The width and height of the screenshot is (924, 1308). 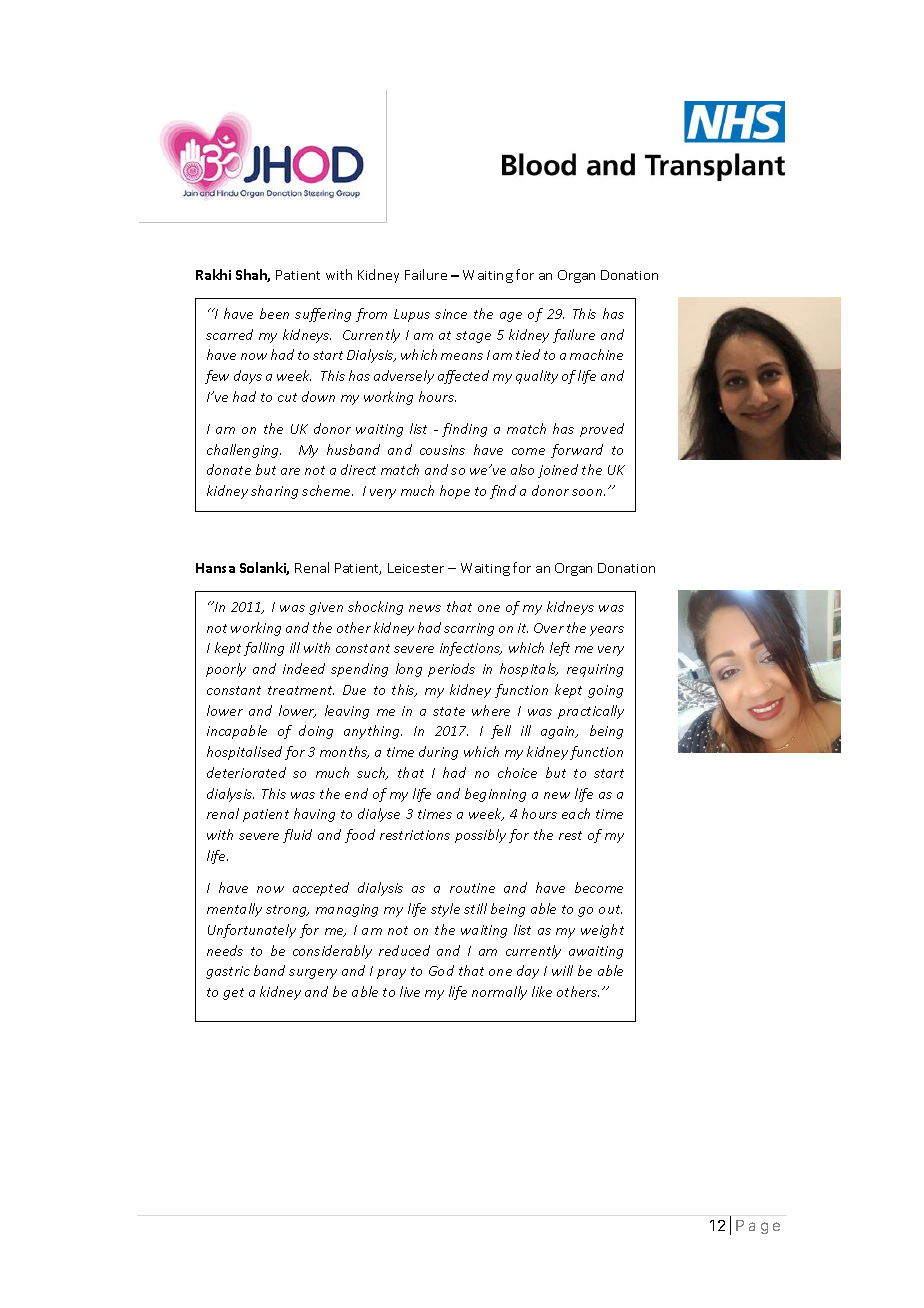 I want to click on gastric, so click(x=228, y=972).
